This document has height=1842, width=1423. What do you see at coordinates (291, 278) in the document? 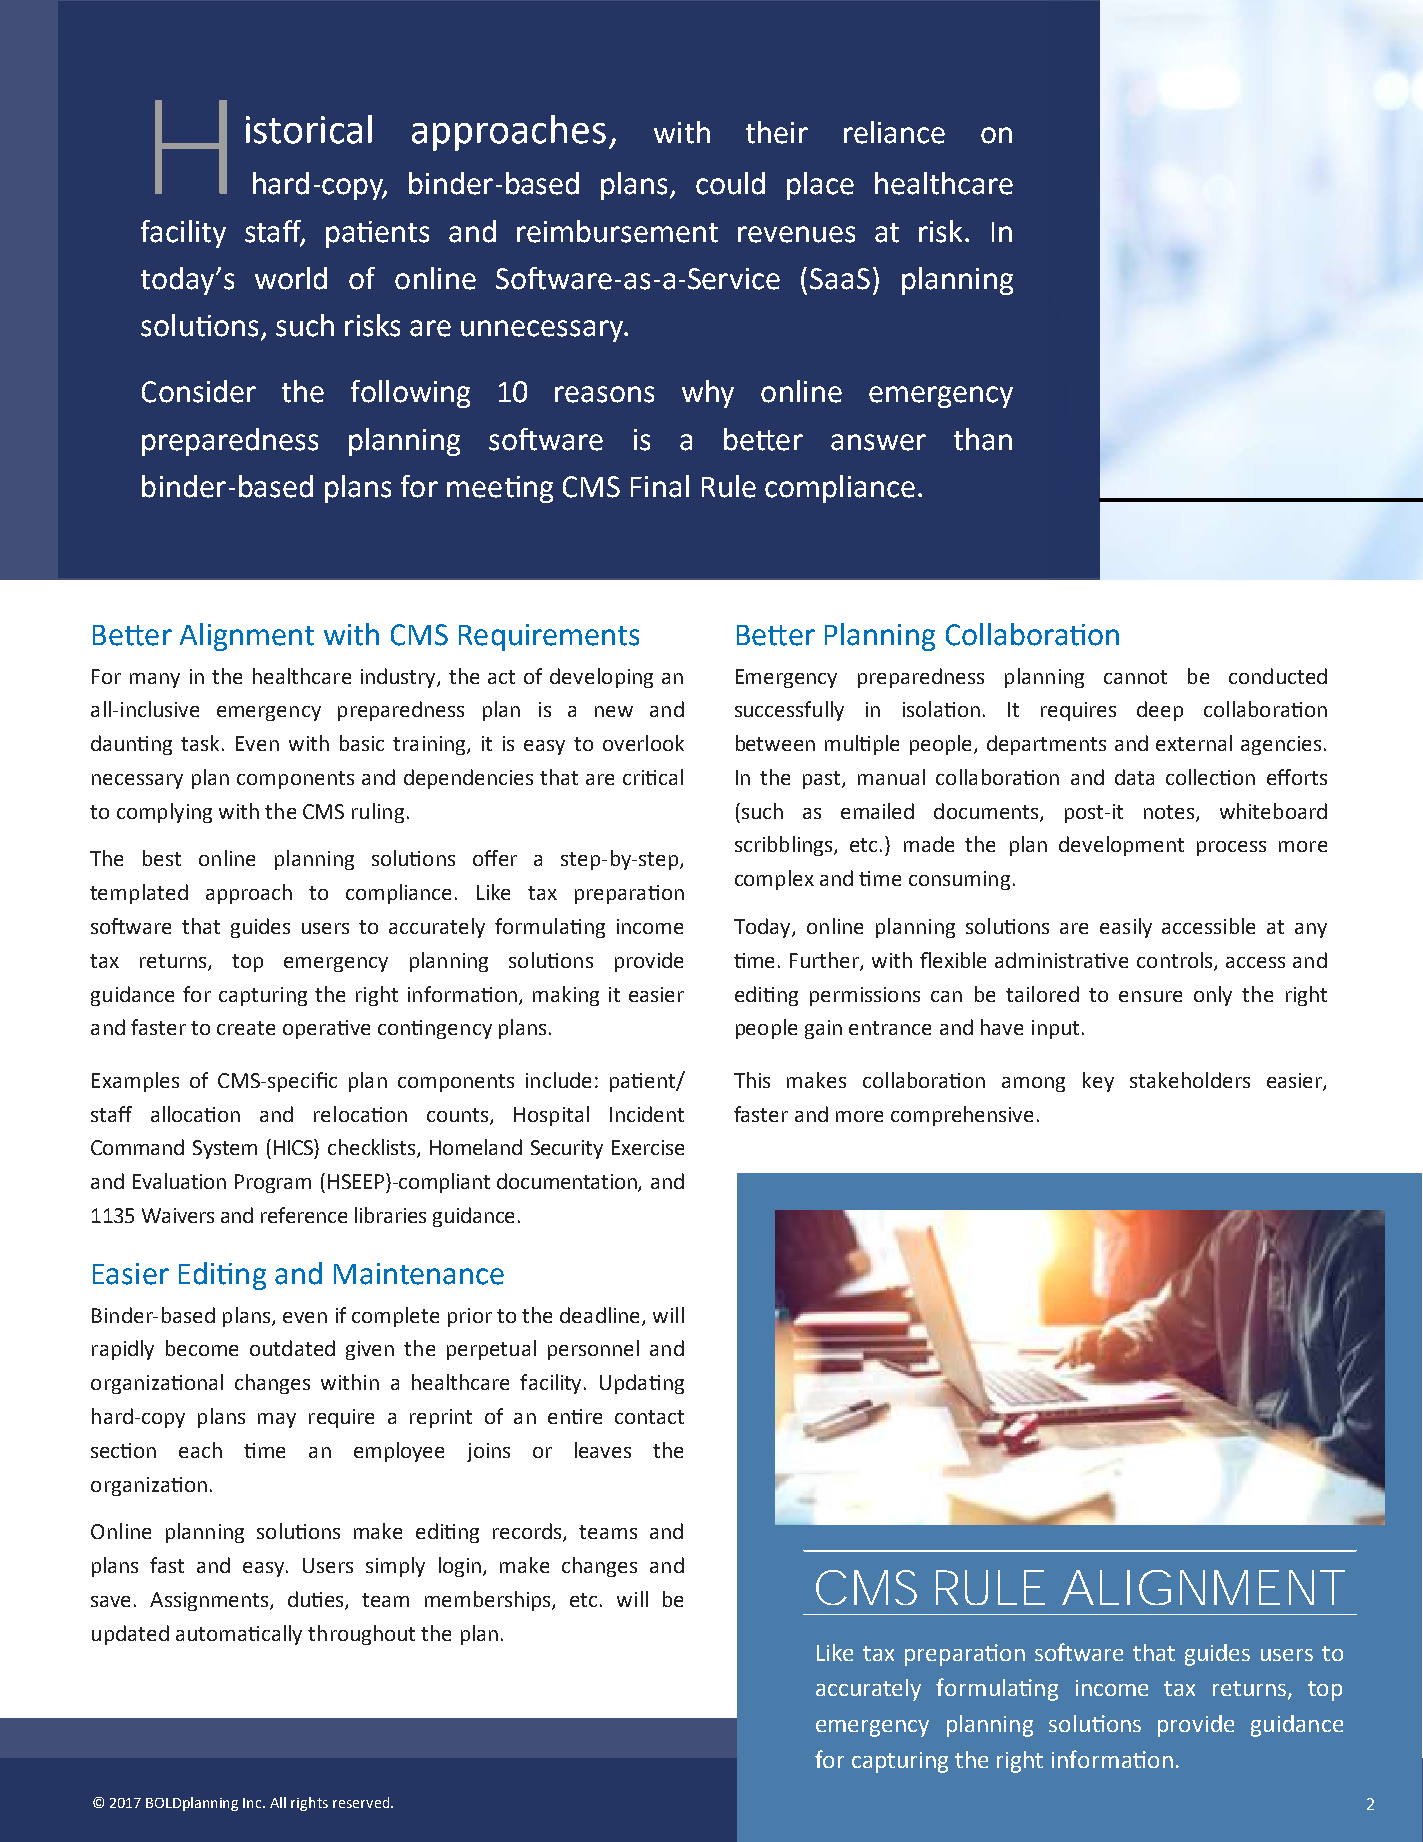
I see `world` at bounding box center [291, 278].
